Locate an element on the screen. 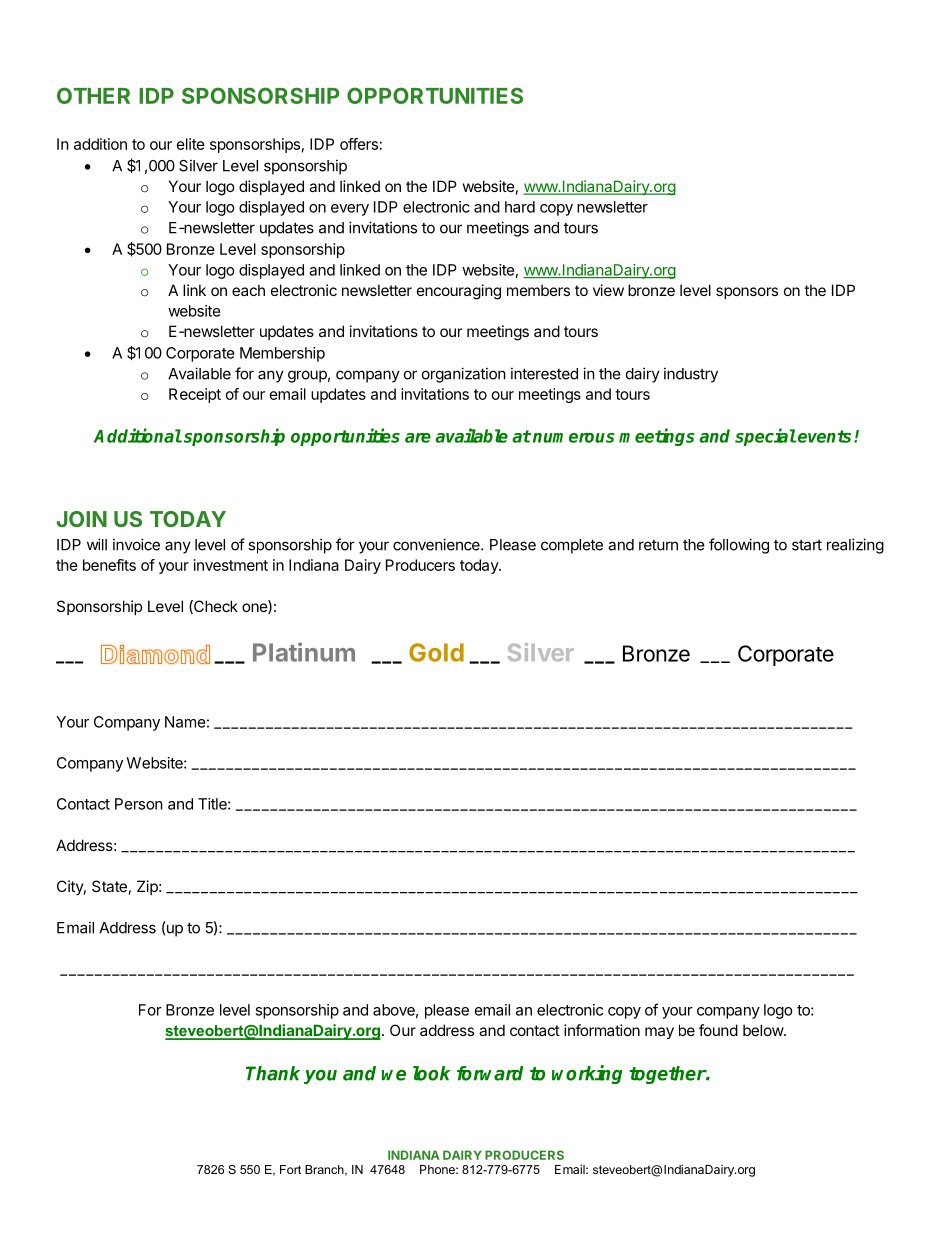 The width and height of the screenshot is (952, 1233). offers is located at coordinates (359, 144).
